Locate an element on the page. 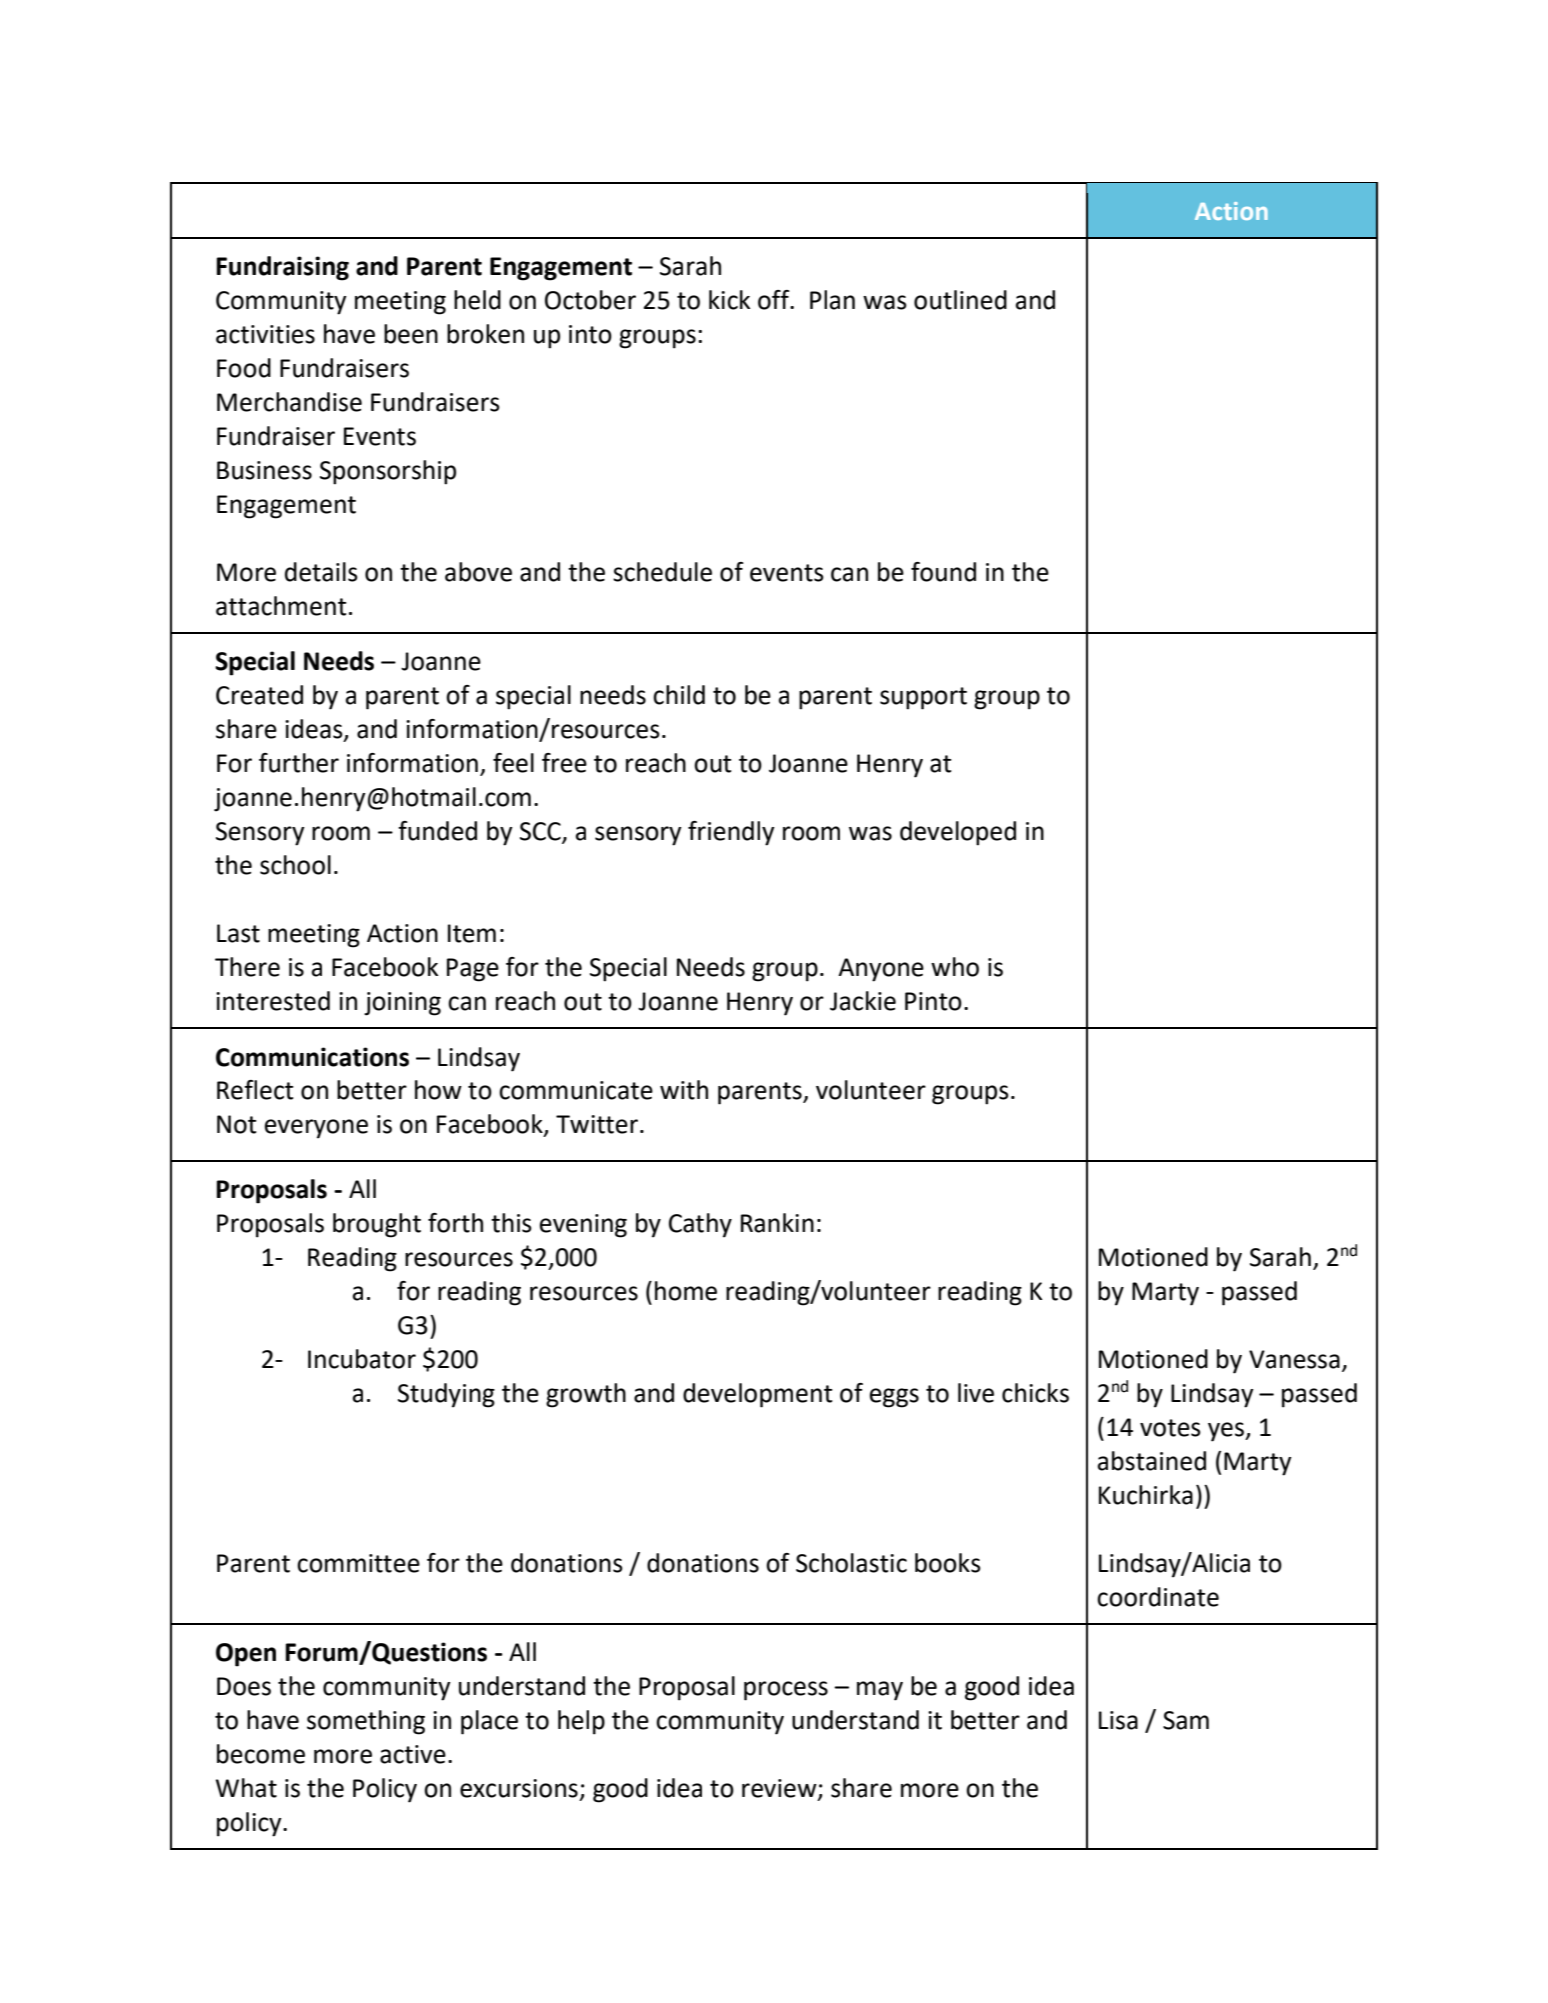 The height and width of the page is (2003, 1548). something is located at coordinates (366, 1722).
